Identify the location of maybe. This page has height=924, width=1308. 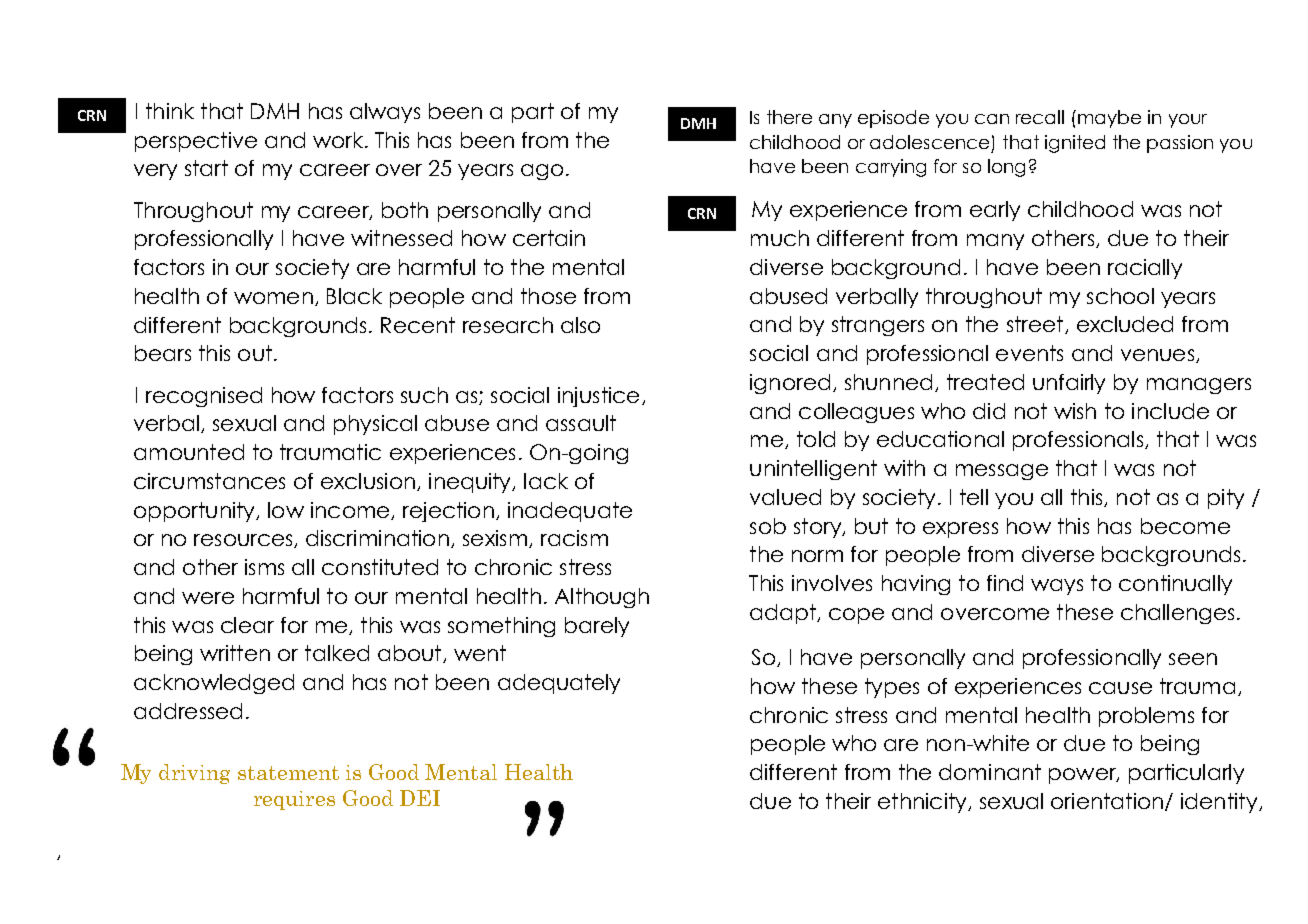
(1109, 119).
